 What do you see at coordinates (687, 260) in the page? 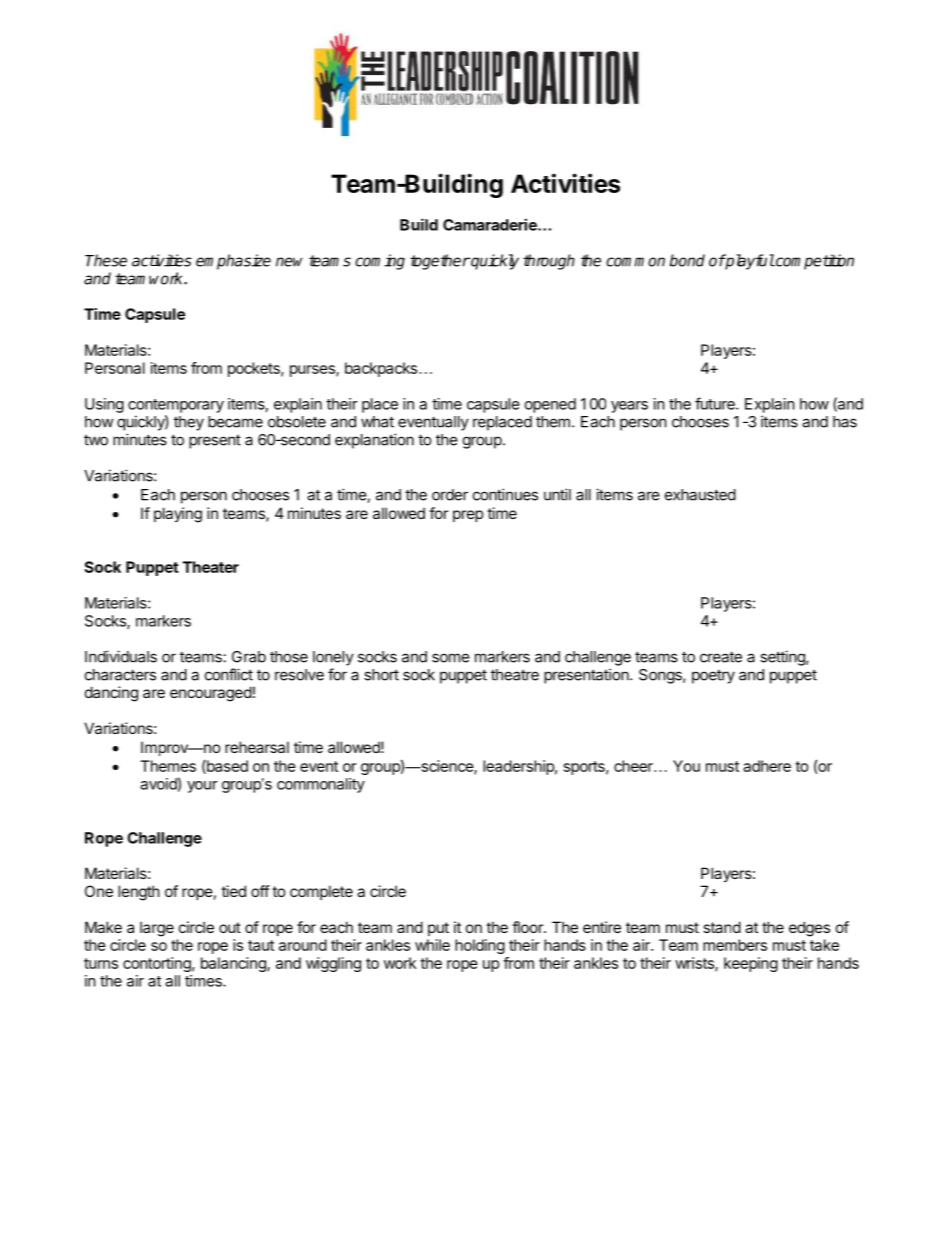
I see `bond` at bounding box center [687, 260].
